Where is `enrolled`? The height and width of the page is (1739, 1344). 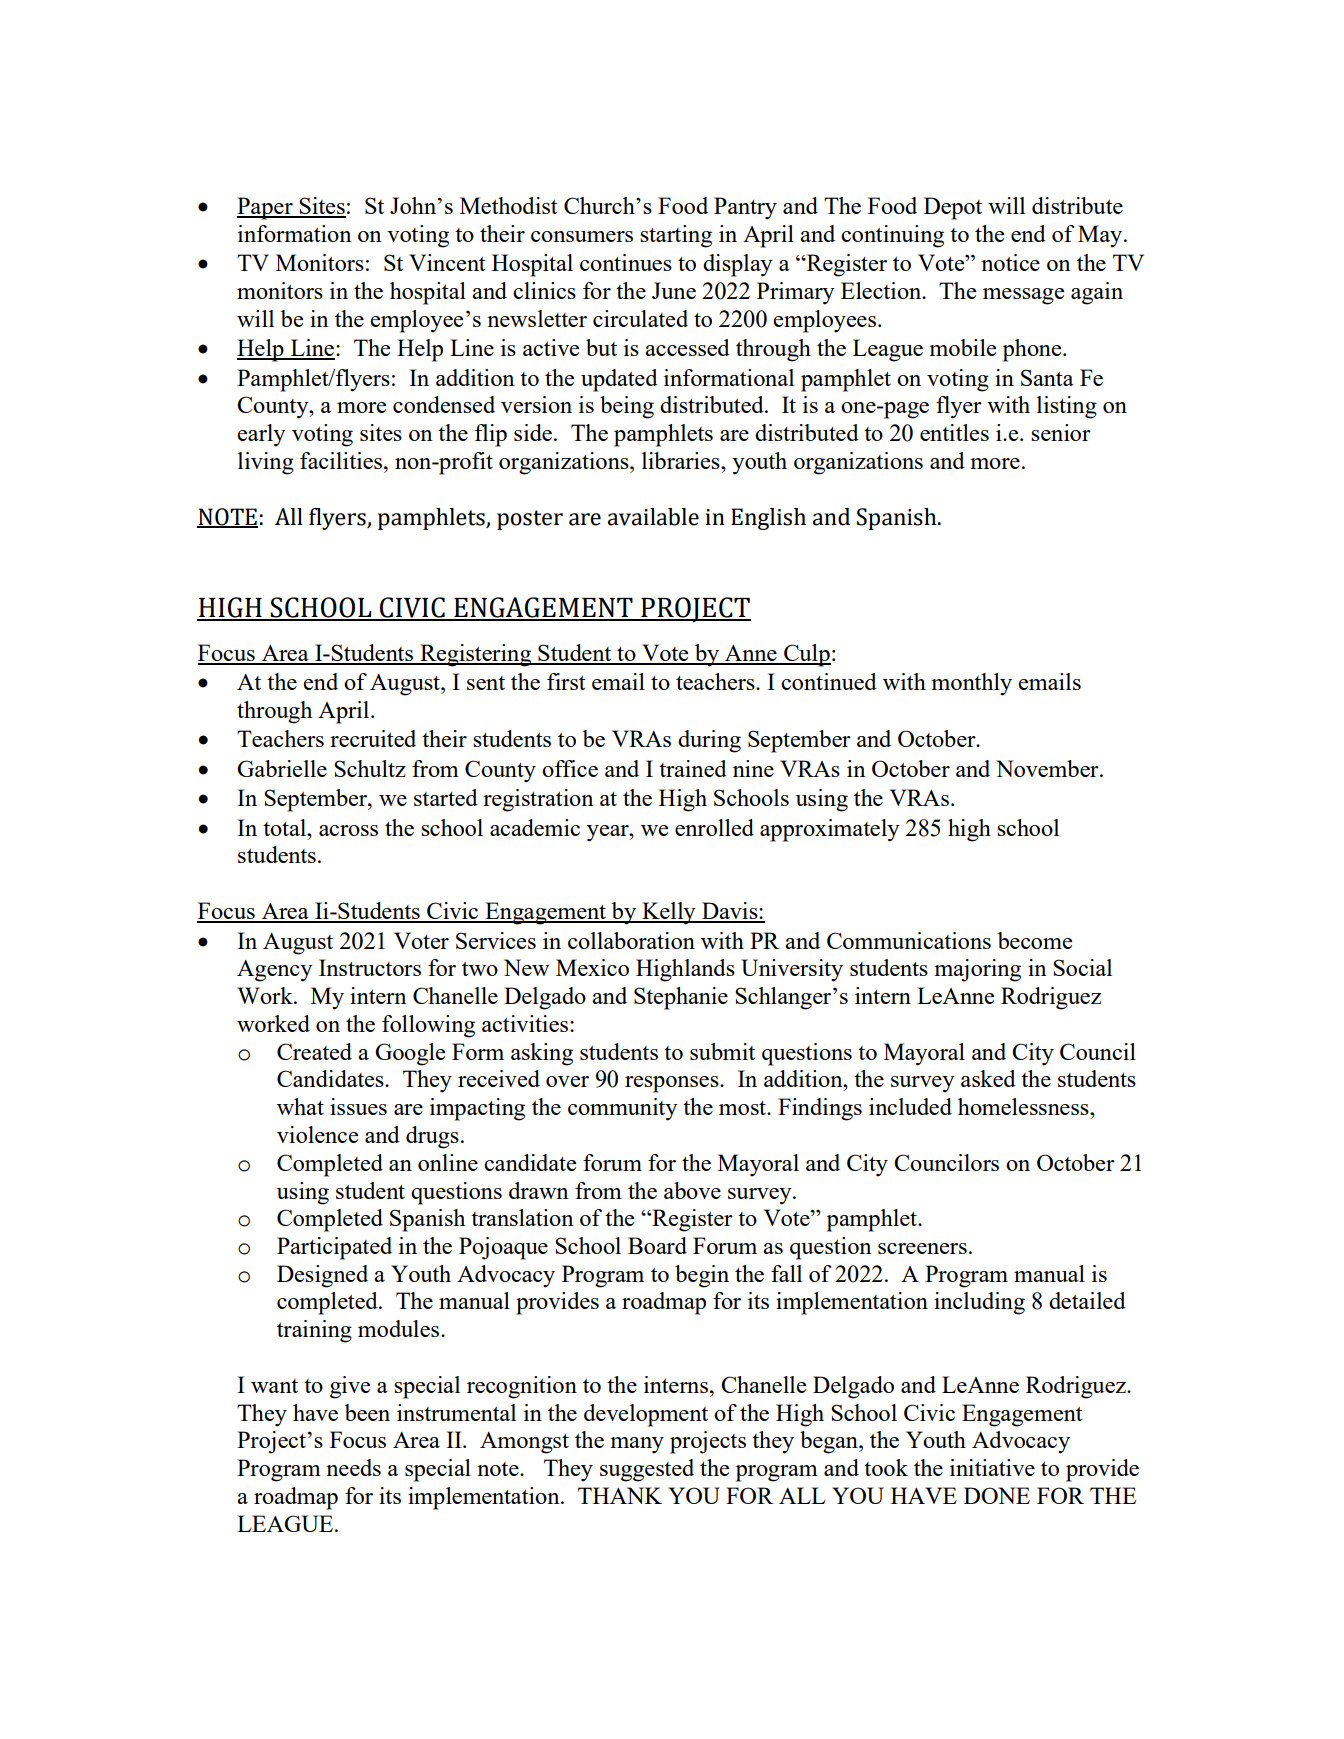
enrolled is located at coordinates (714, 827).
